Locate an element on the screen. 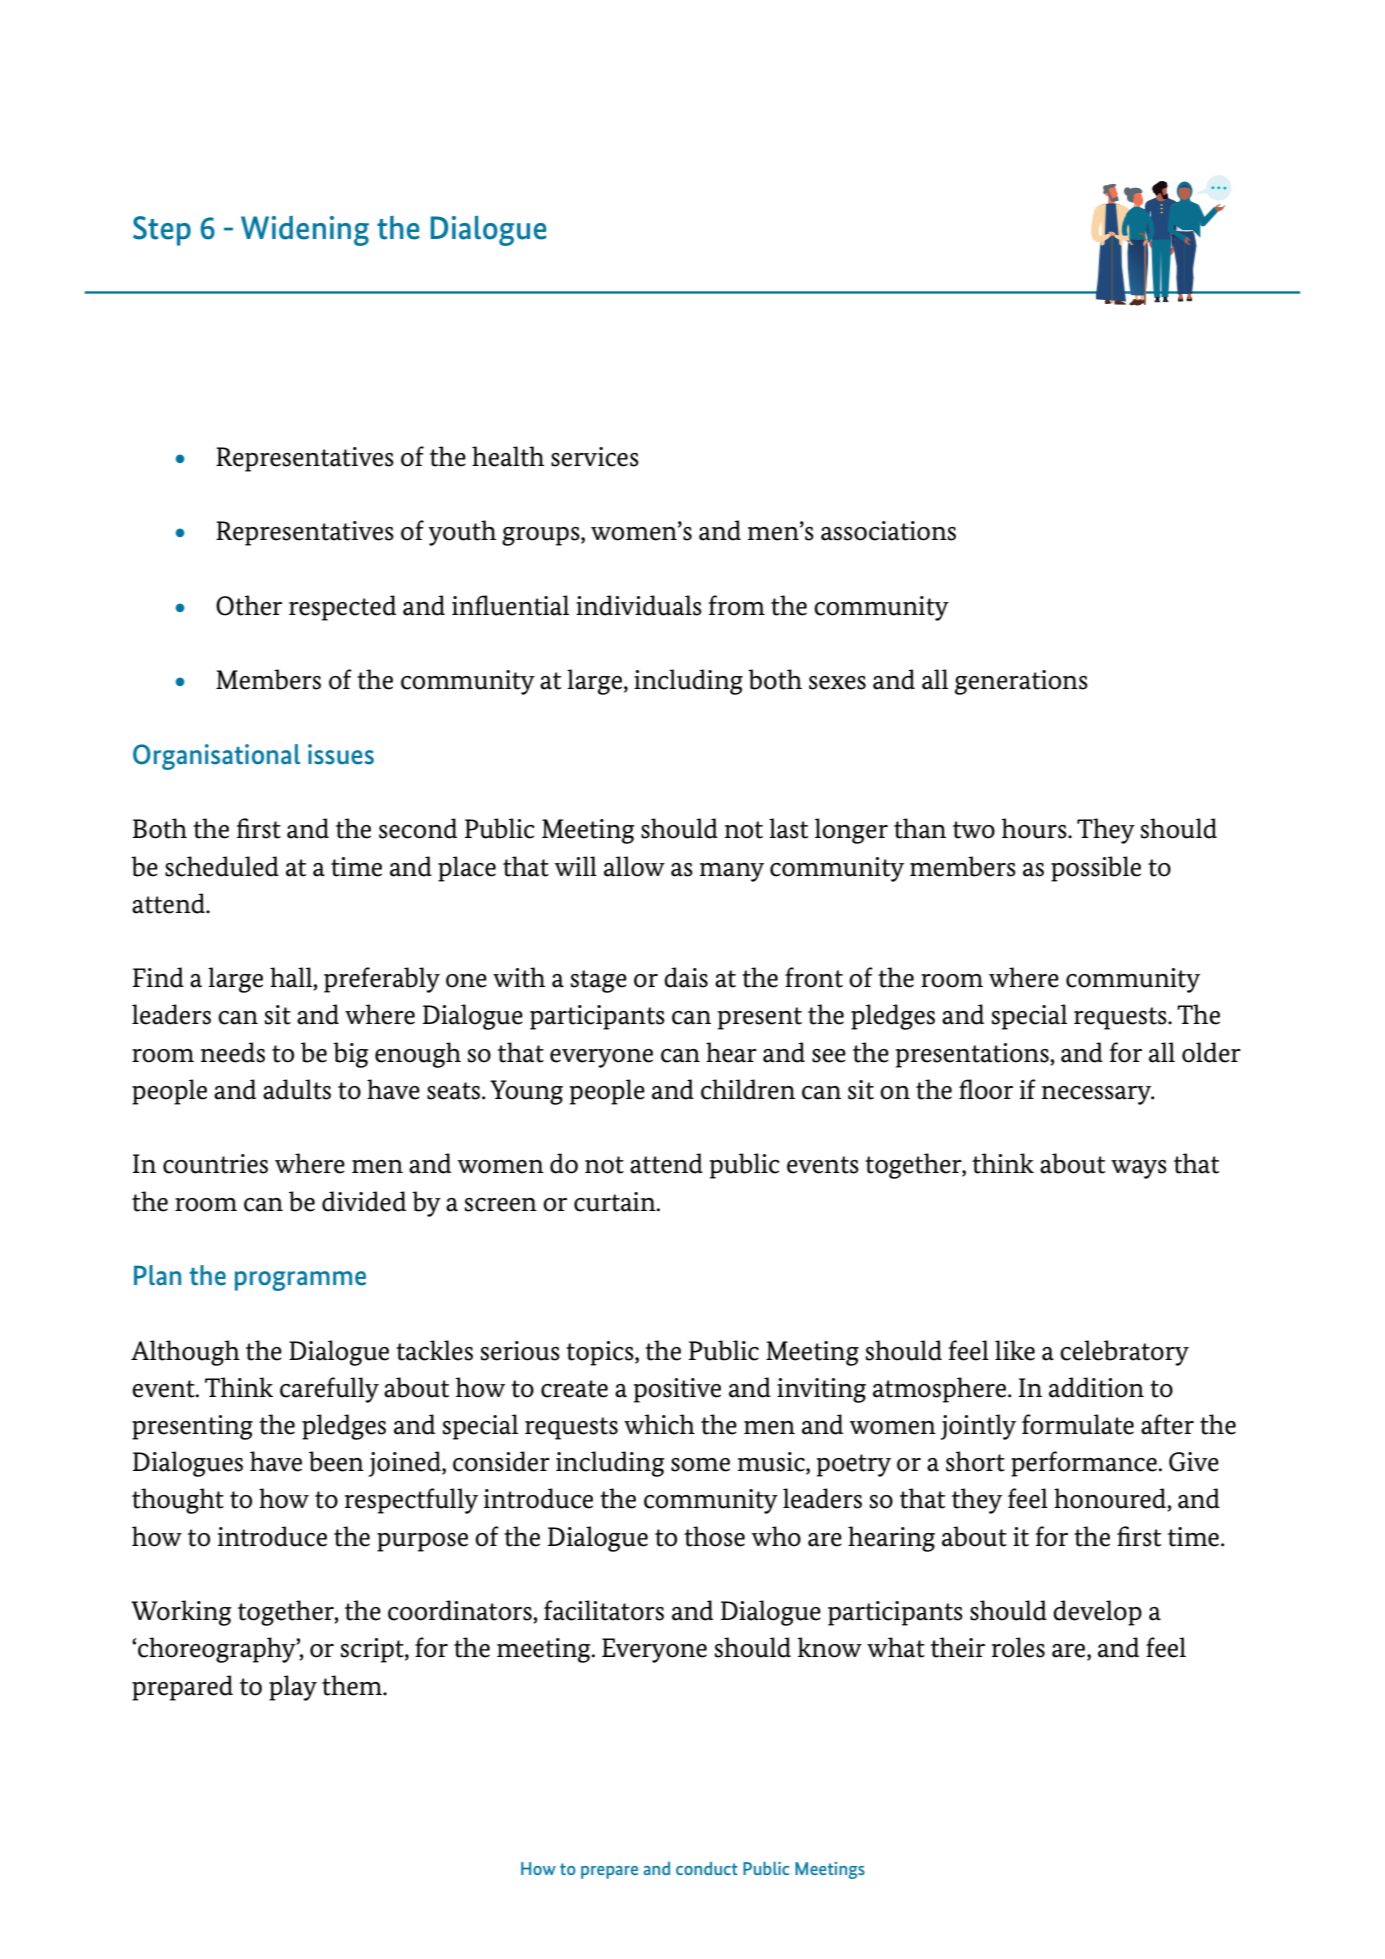 The height and width of the screenshot is (1959, 1385). play is located at coordinates (293, 1688).
